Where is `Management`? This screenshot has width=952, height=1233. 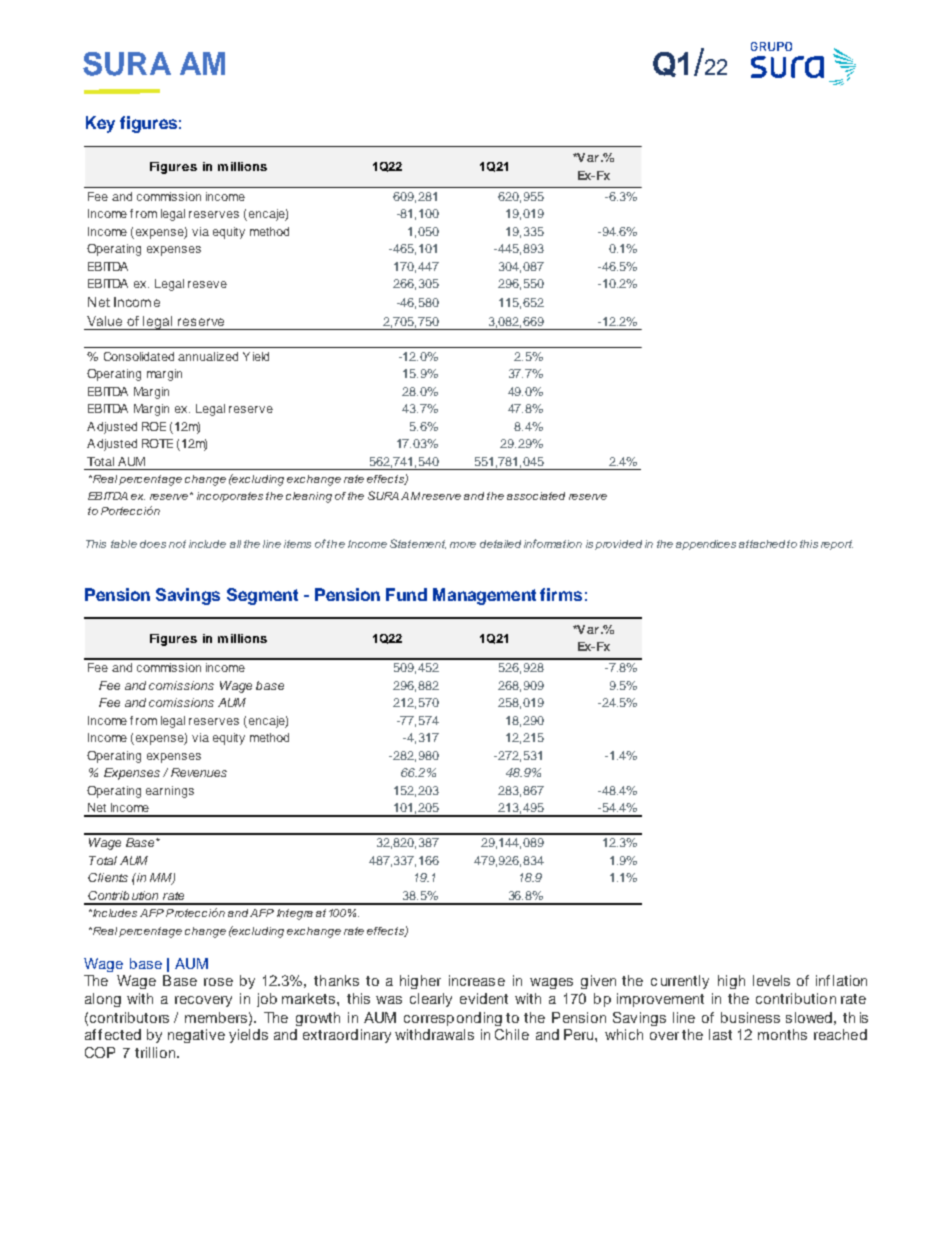
Management is located at coordinates (484, 596).
